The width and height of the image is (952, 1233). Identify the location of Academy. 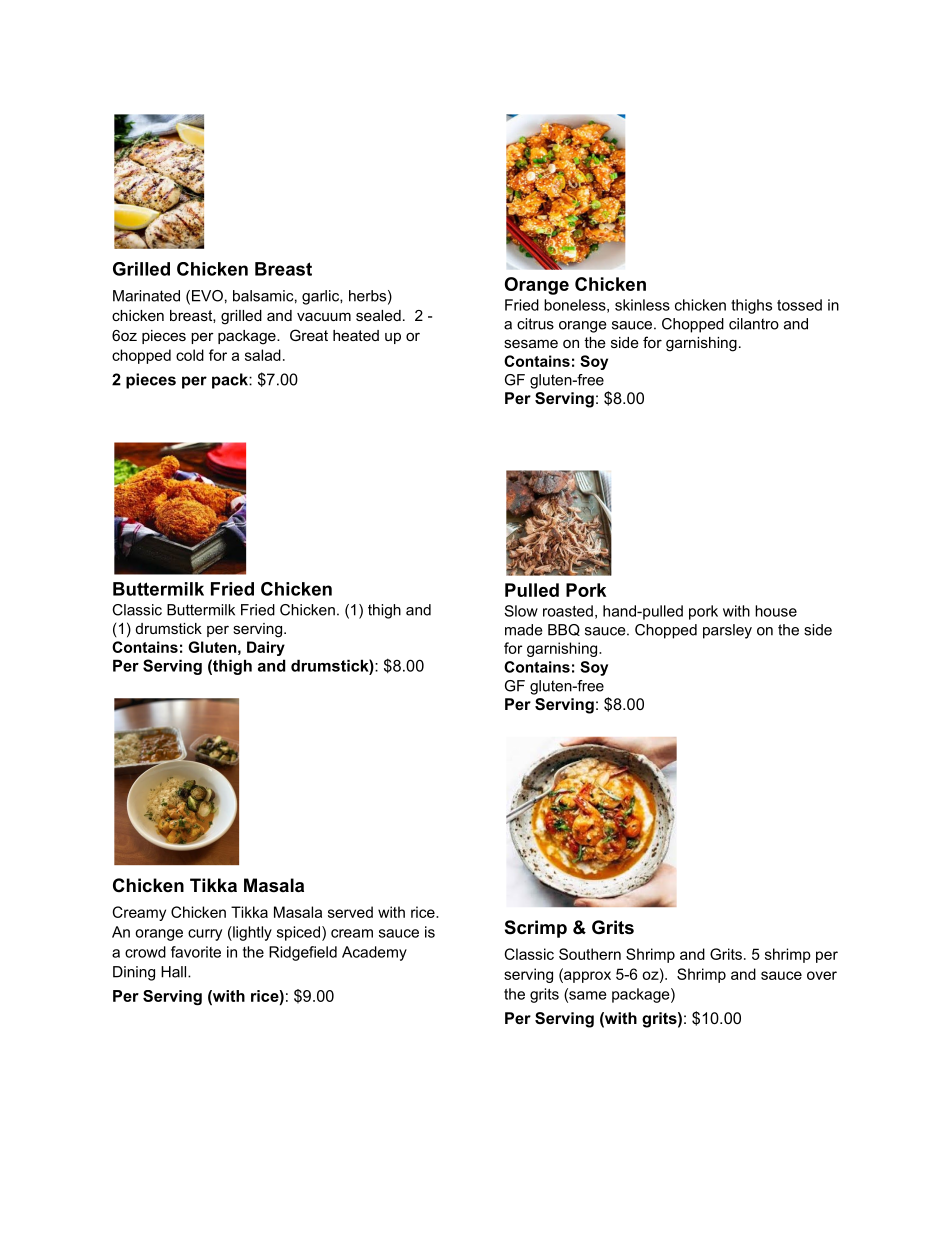
(374, 953).
